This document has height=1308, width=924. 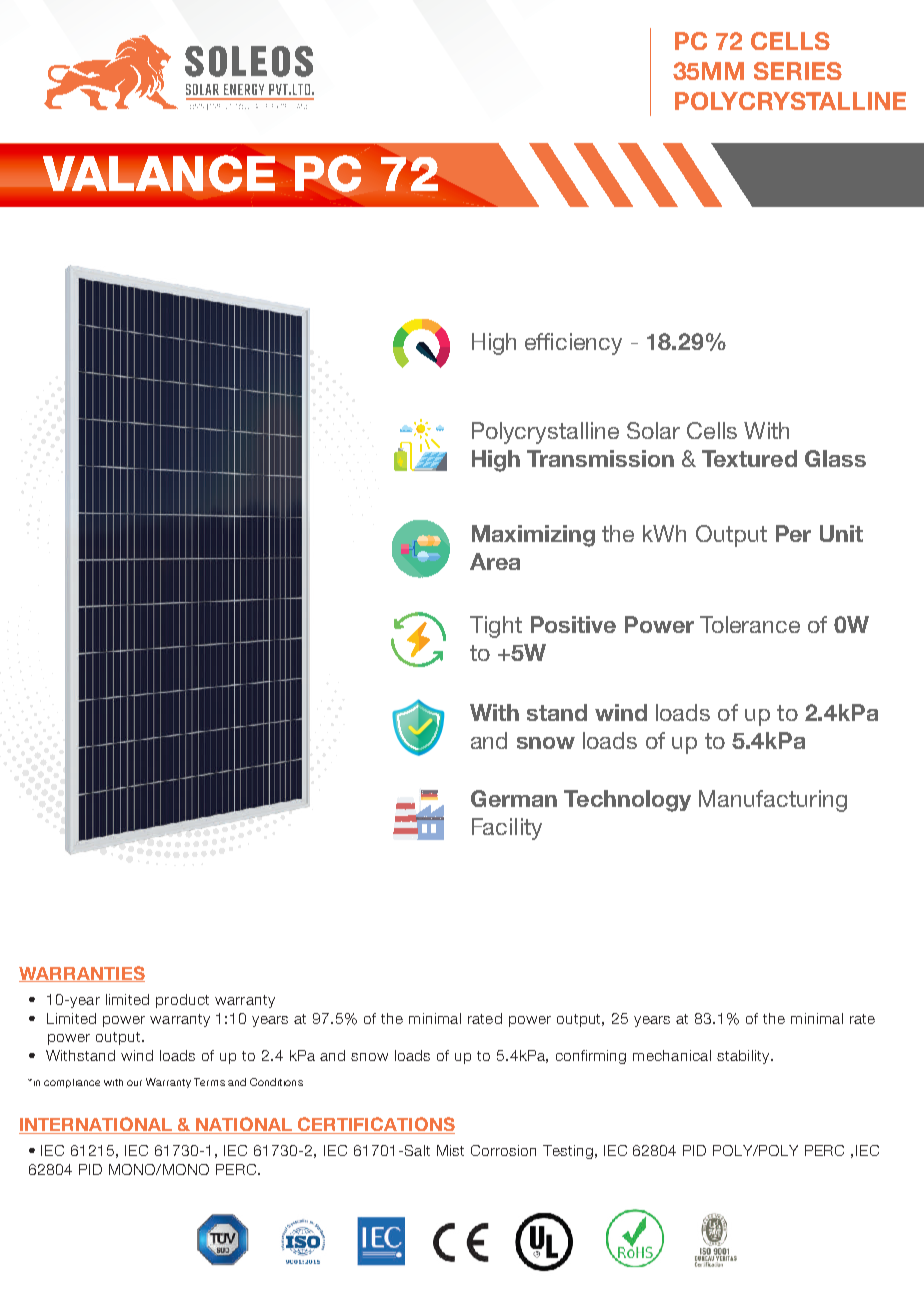 I want to click on Tight, so click(x=496, y=627).
